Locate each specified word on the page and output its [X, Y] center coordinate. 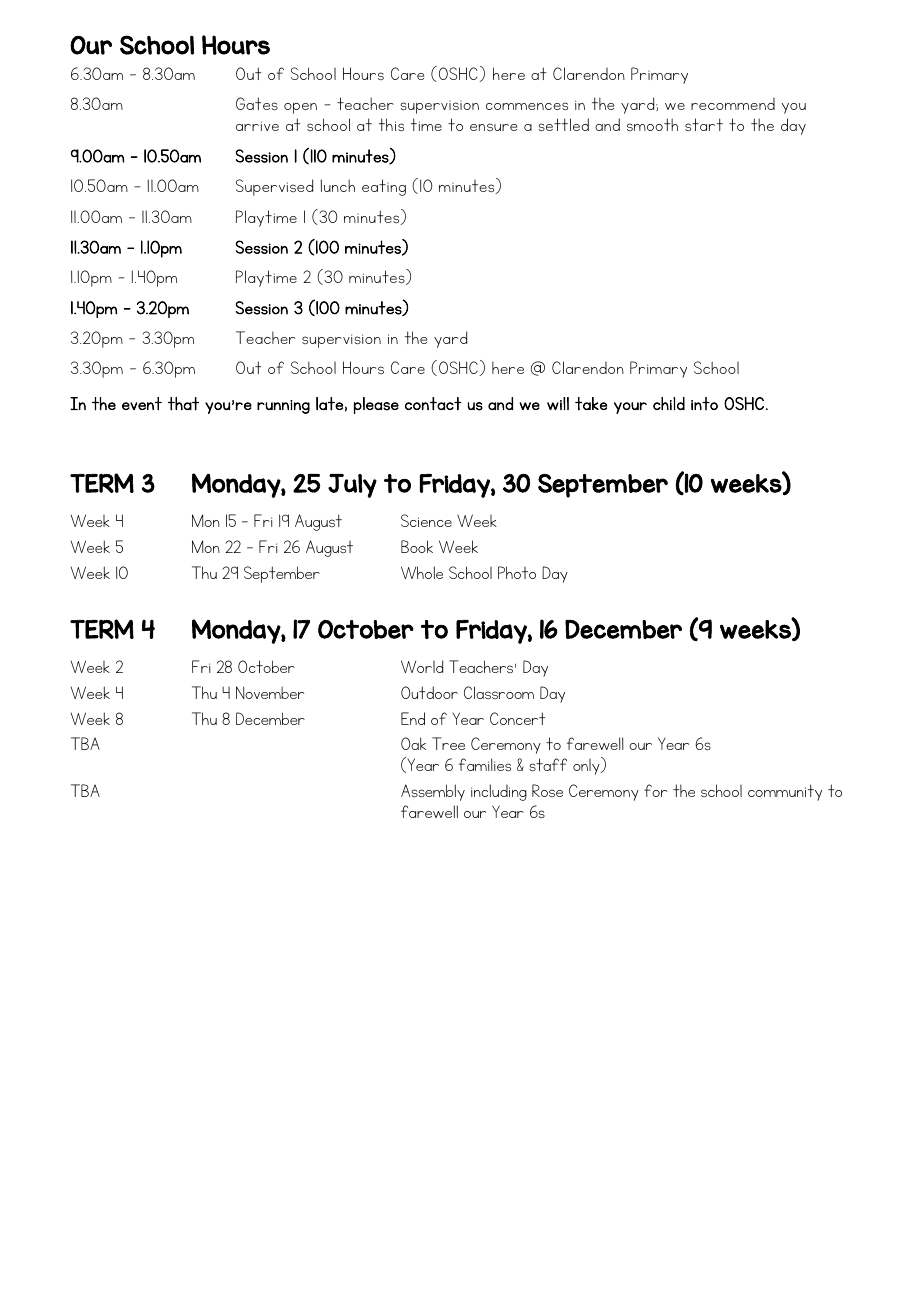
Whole [422, 572]
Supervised [274, 187]
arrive [257, 126]
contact [433, 404]
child [669, 403]
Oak [413, 743]
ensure [493, 127]
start [704, 124]
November [270, 692]
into [704, 403]
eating [384, 187]
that [183, 404]
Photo [517, 572]
